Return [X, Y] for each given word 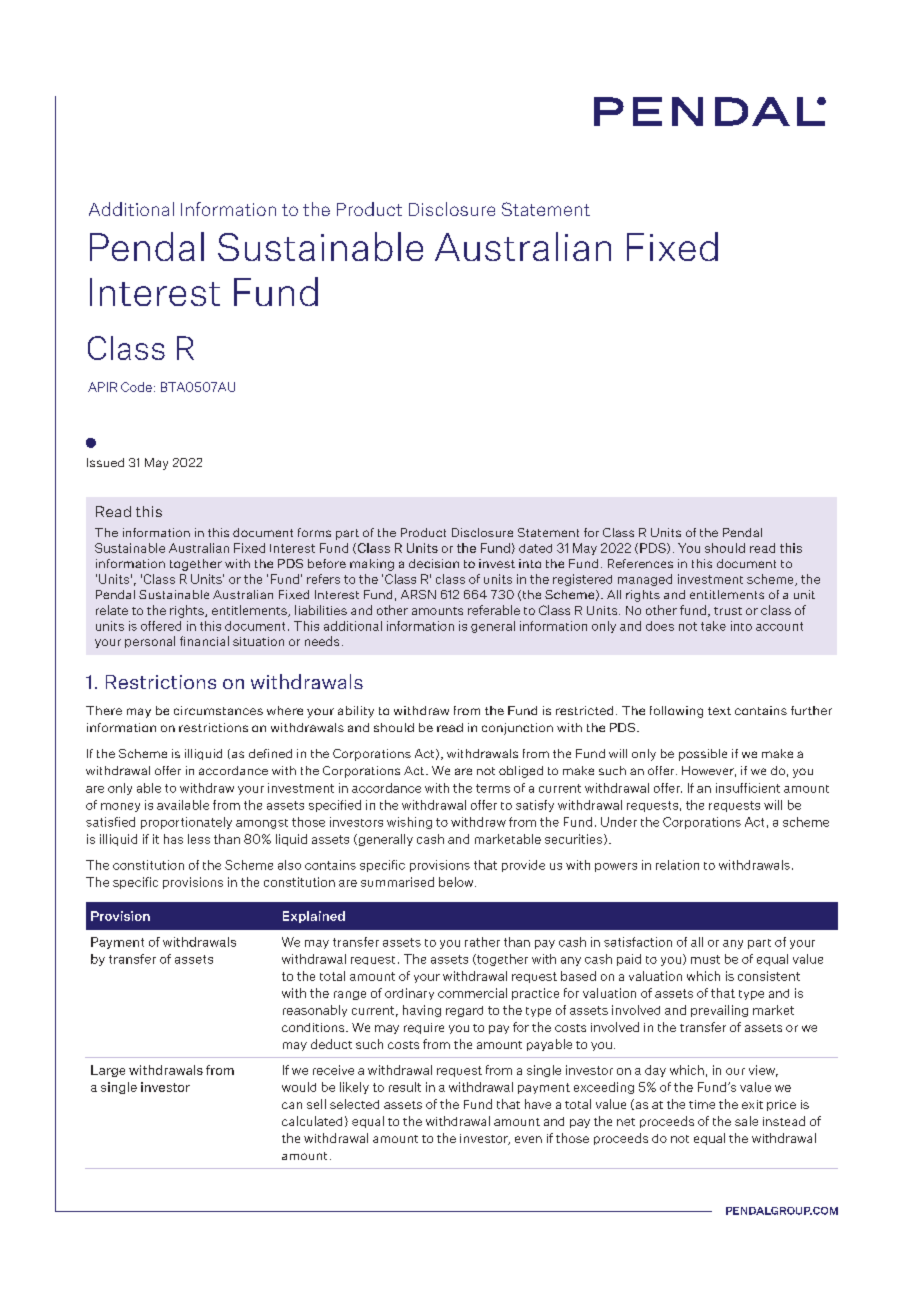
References [640, 563]
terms [493, 788]
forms [314, 532]
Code [136, 387]
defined [270, 753]
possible [703, 755]
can [292, 1105]
